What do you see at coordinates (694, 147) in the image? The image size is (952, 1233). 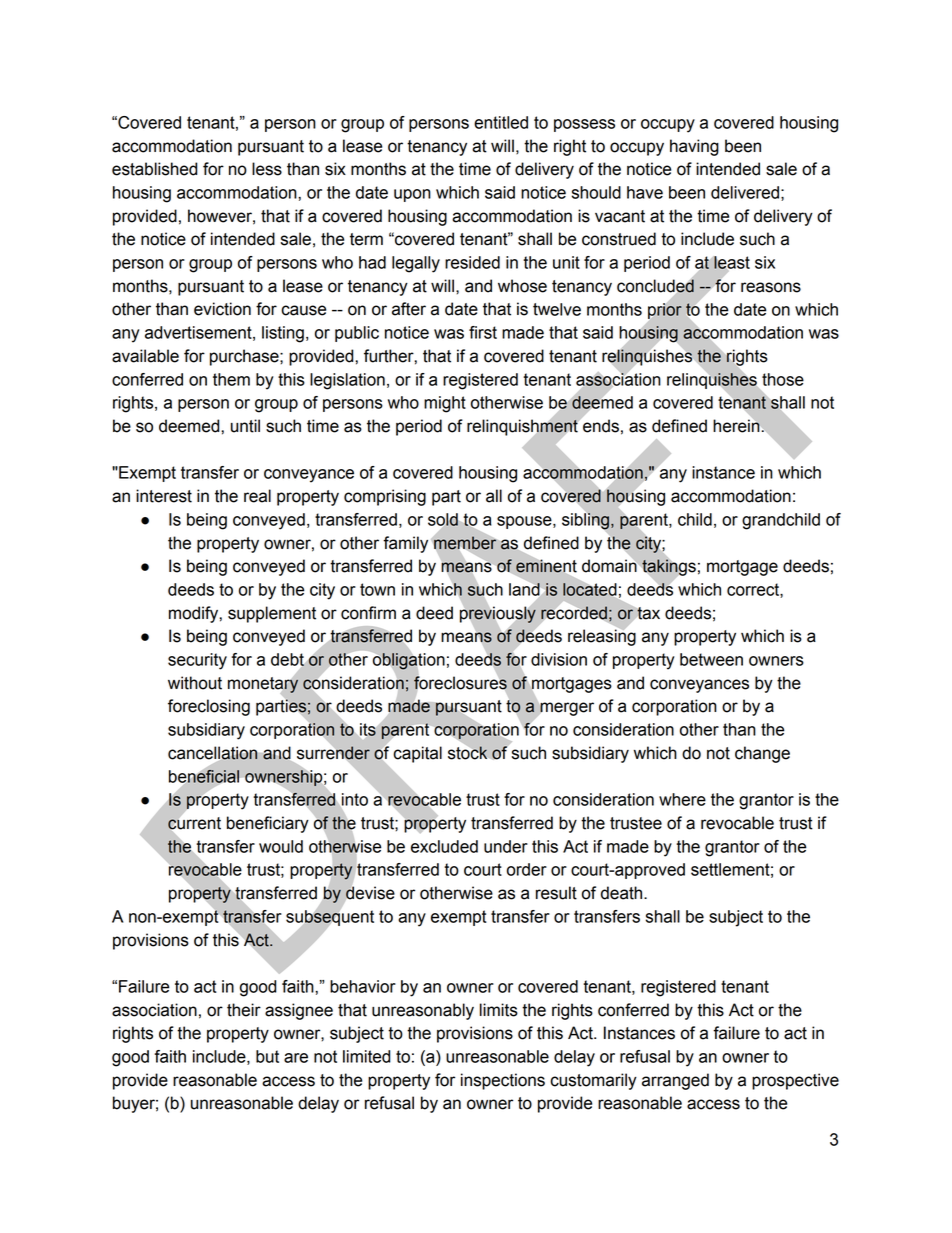 I see `having` at bounding box center [694, 147].
